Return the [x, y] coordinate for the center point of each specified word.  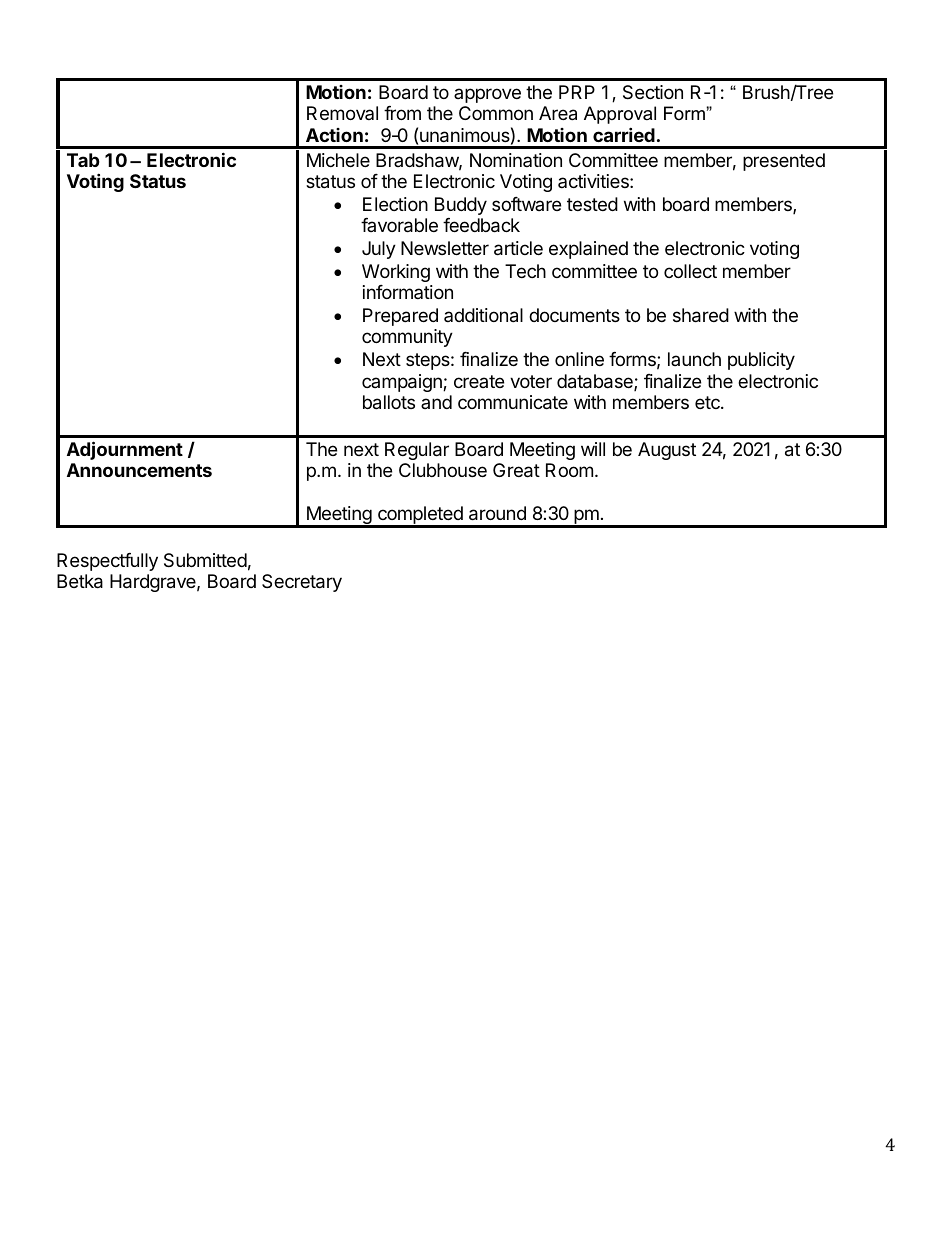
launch [694, 359]
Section [653, 92]
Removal [342, 113]
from [402, 113]
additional [483, 315]
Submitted [205, 560]
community [407, 338]
